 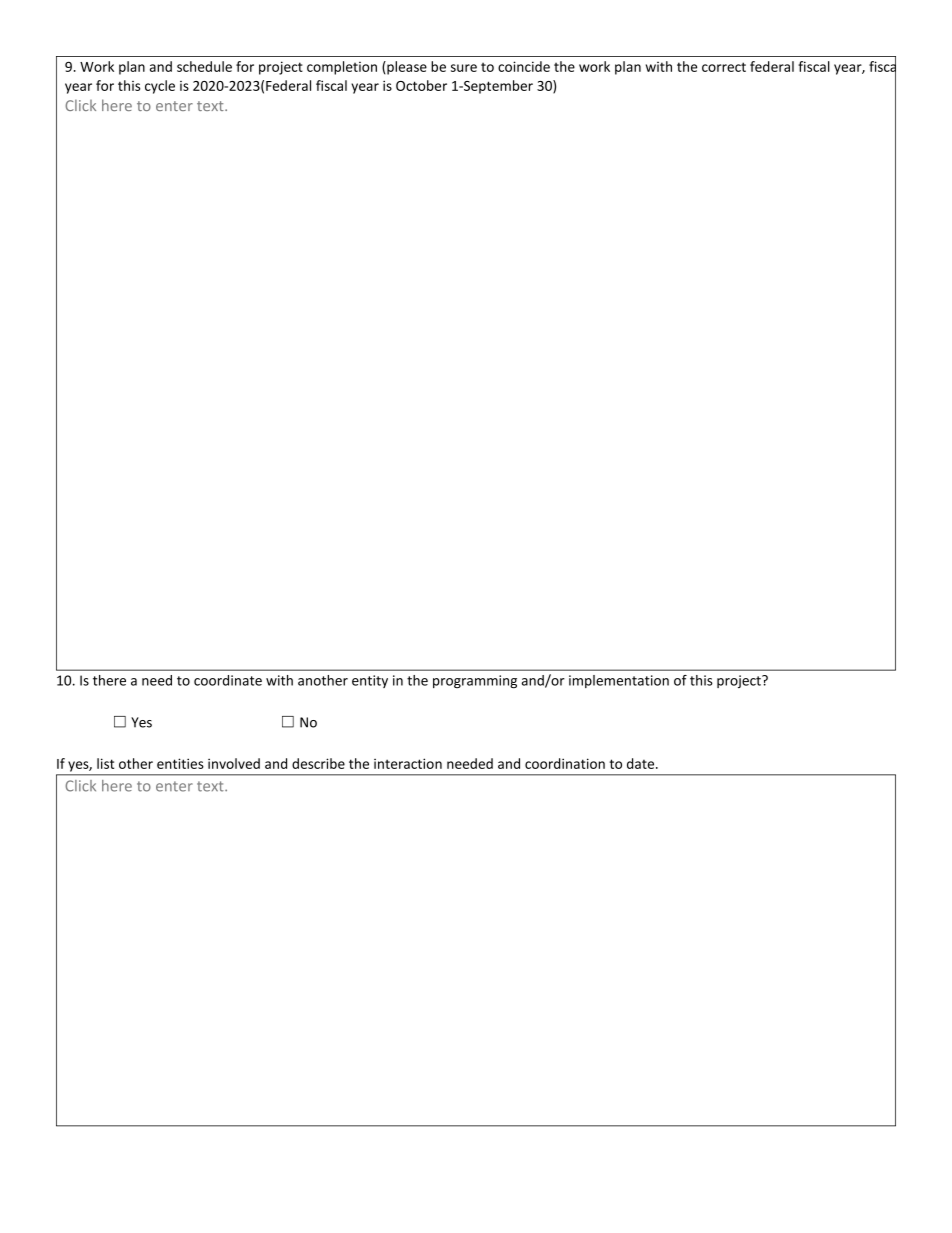 What do you see at coordinates (421, 85) in the document?
I see `October` at bounding box center [421, 85].
